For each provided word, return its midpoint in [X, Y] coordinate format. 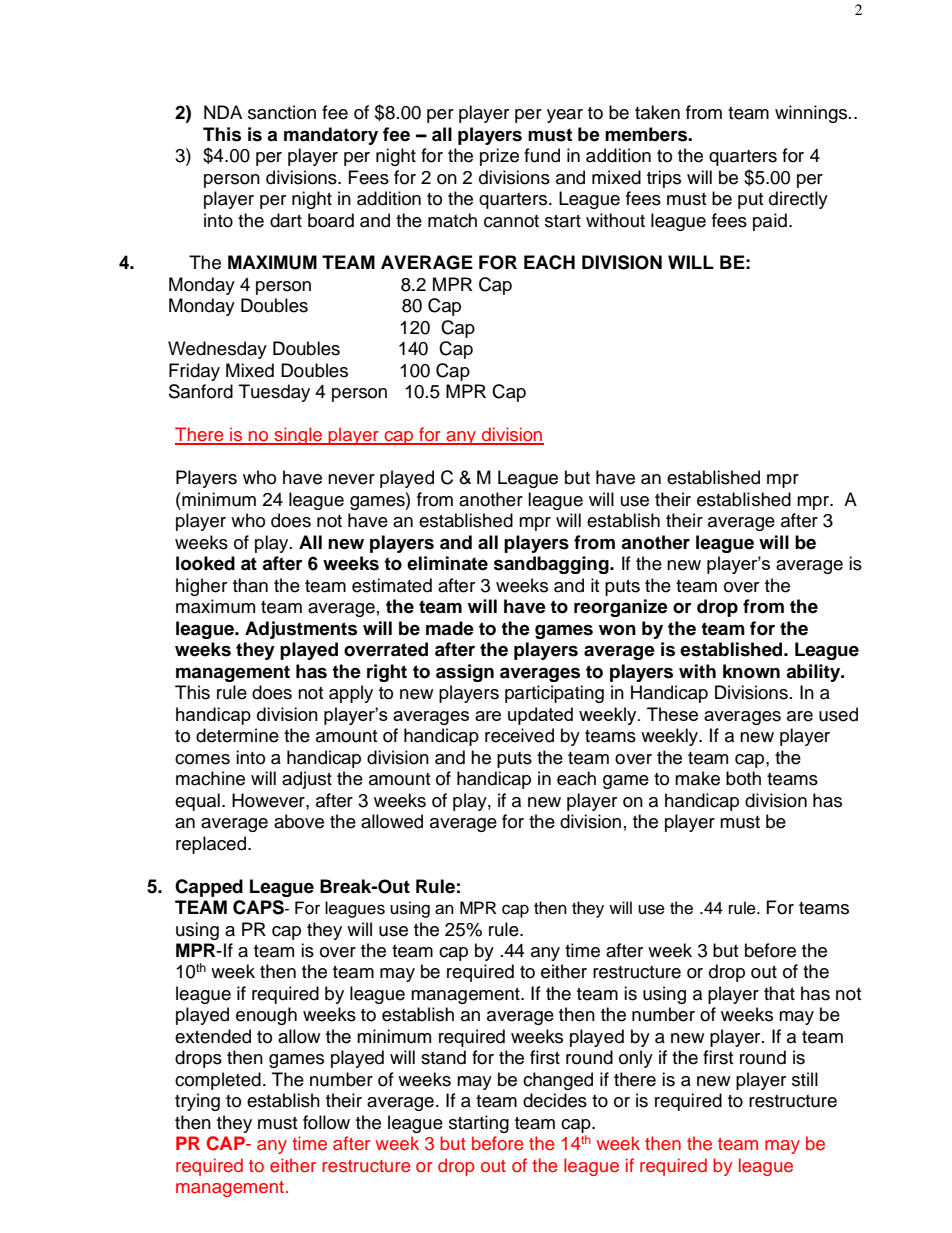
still [805, 1079]
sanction [282, 112]
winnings [812, 114]
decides [555, 1100]
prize [499, 157]
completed [218, 1081]
